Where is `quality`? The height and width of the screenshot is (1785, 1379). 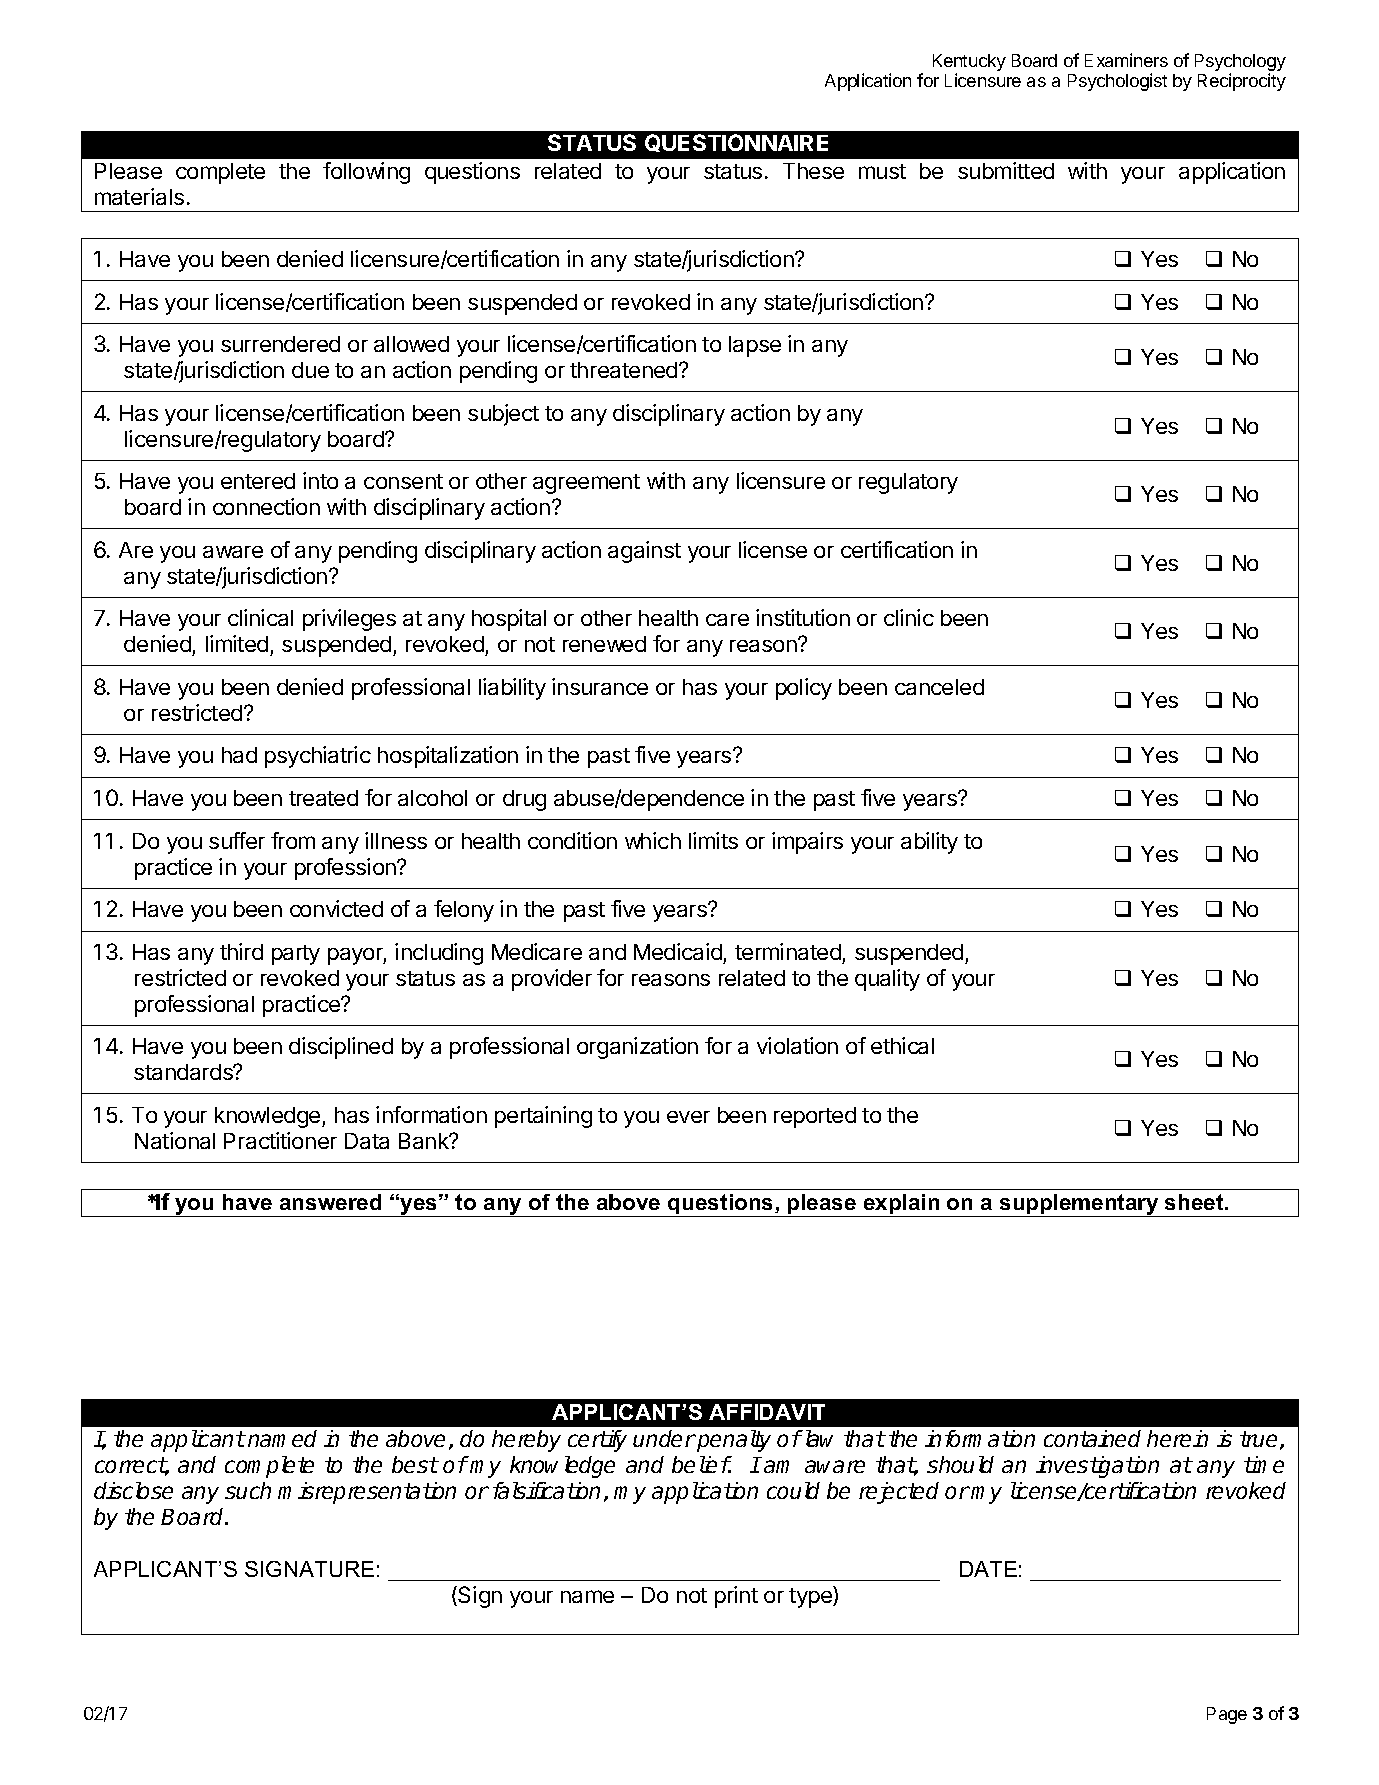 quality is located at coordinates (887, 980).
